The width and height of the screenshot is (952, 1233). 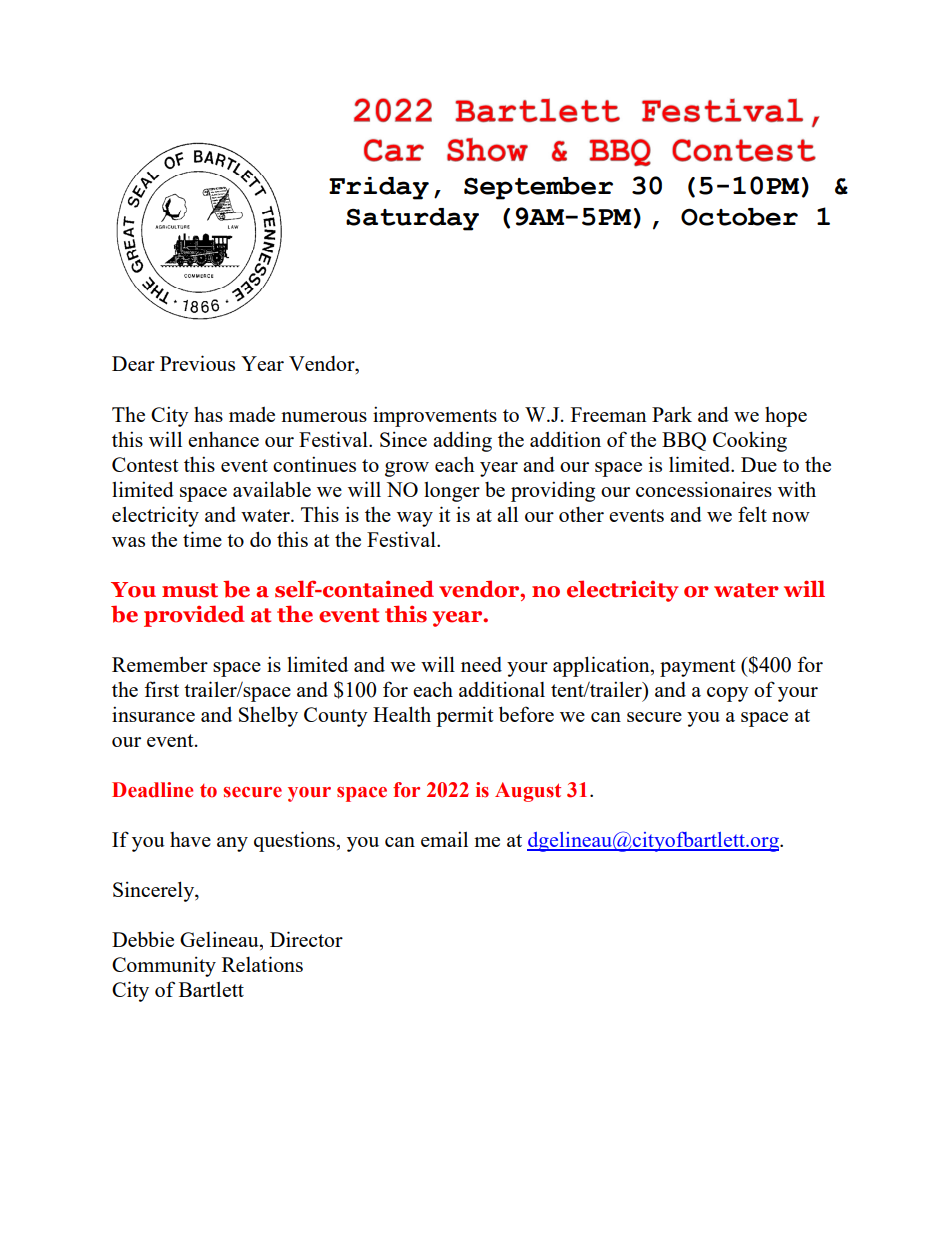 I want to click on enhance, so click(x=223, y=439).
